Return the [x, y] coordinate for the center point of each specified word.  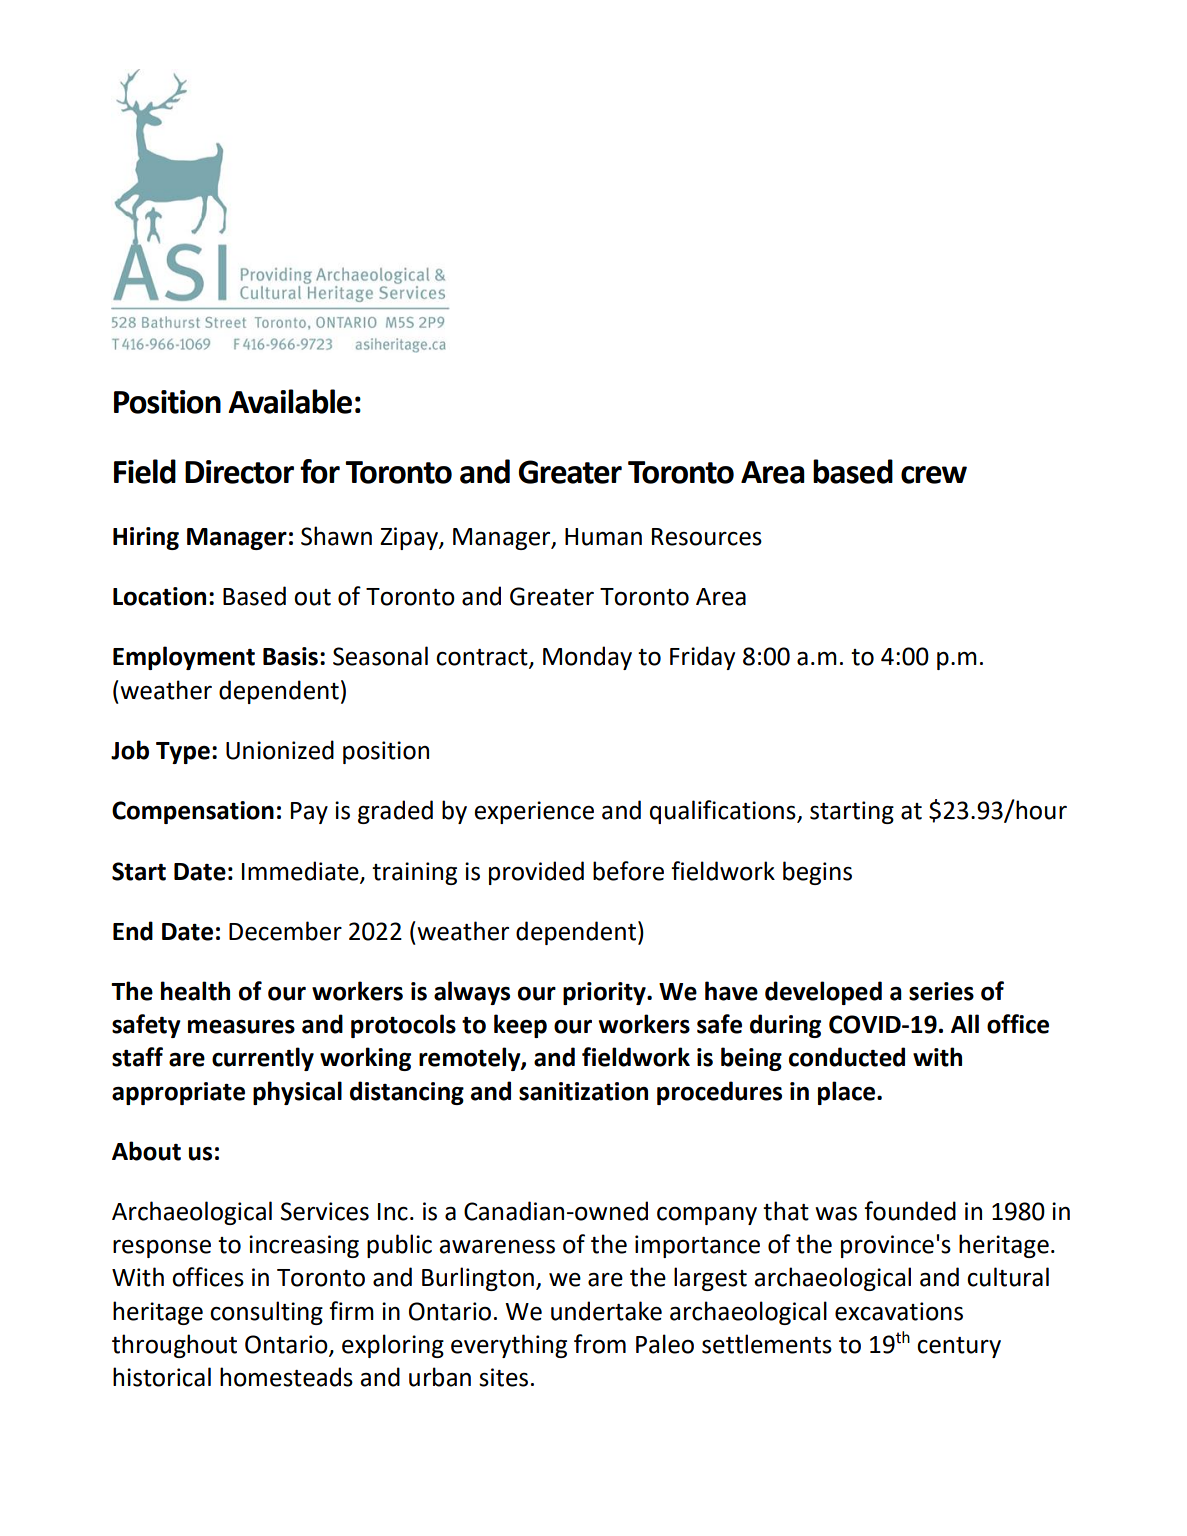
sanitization [583, 1091]
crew [934, 475]
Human [603, 537]
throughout [174, 1346]
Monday [587, 658]
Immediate [301, 871]
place [848, 1093]
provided [536, 873]
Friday [702, 658]
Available [290, 401]
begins [817, 873]
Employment [184, 658]
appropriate [178, 1093]
